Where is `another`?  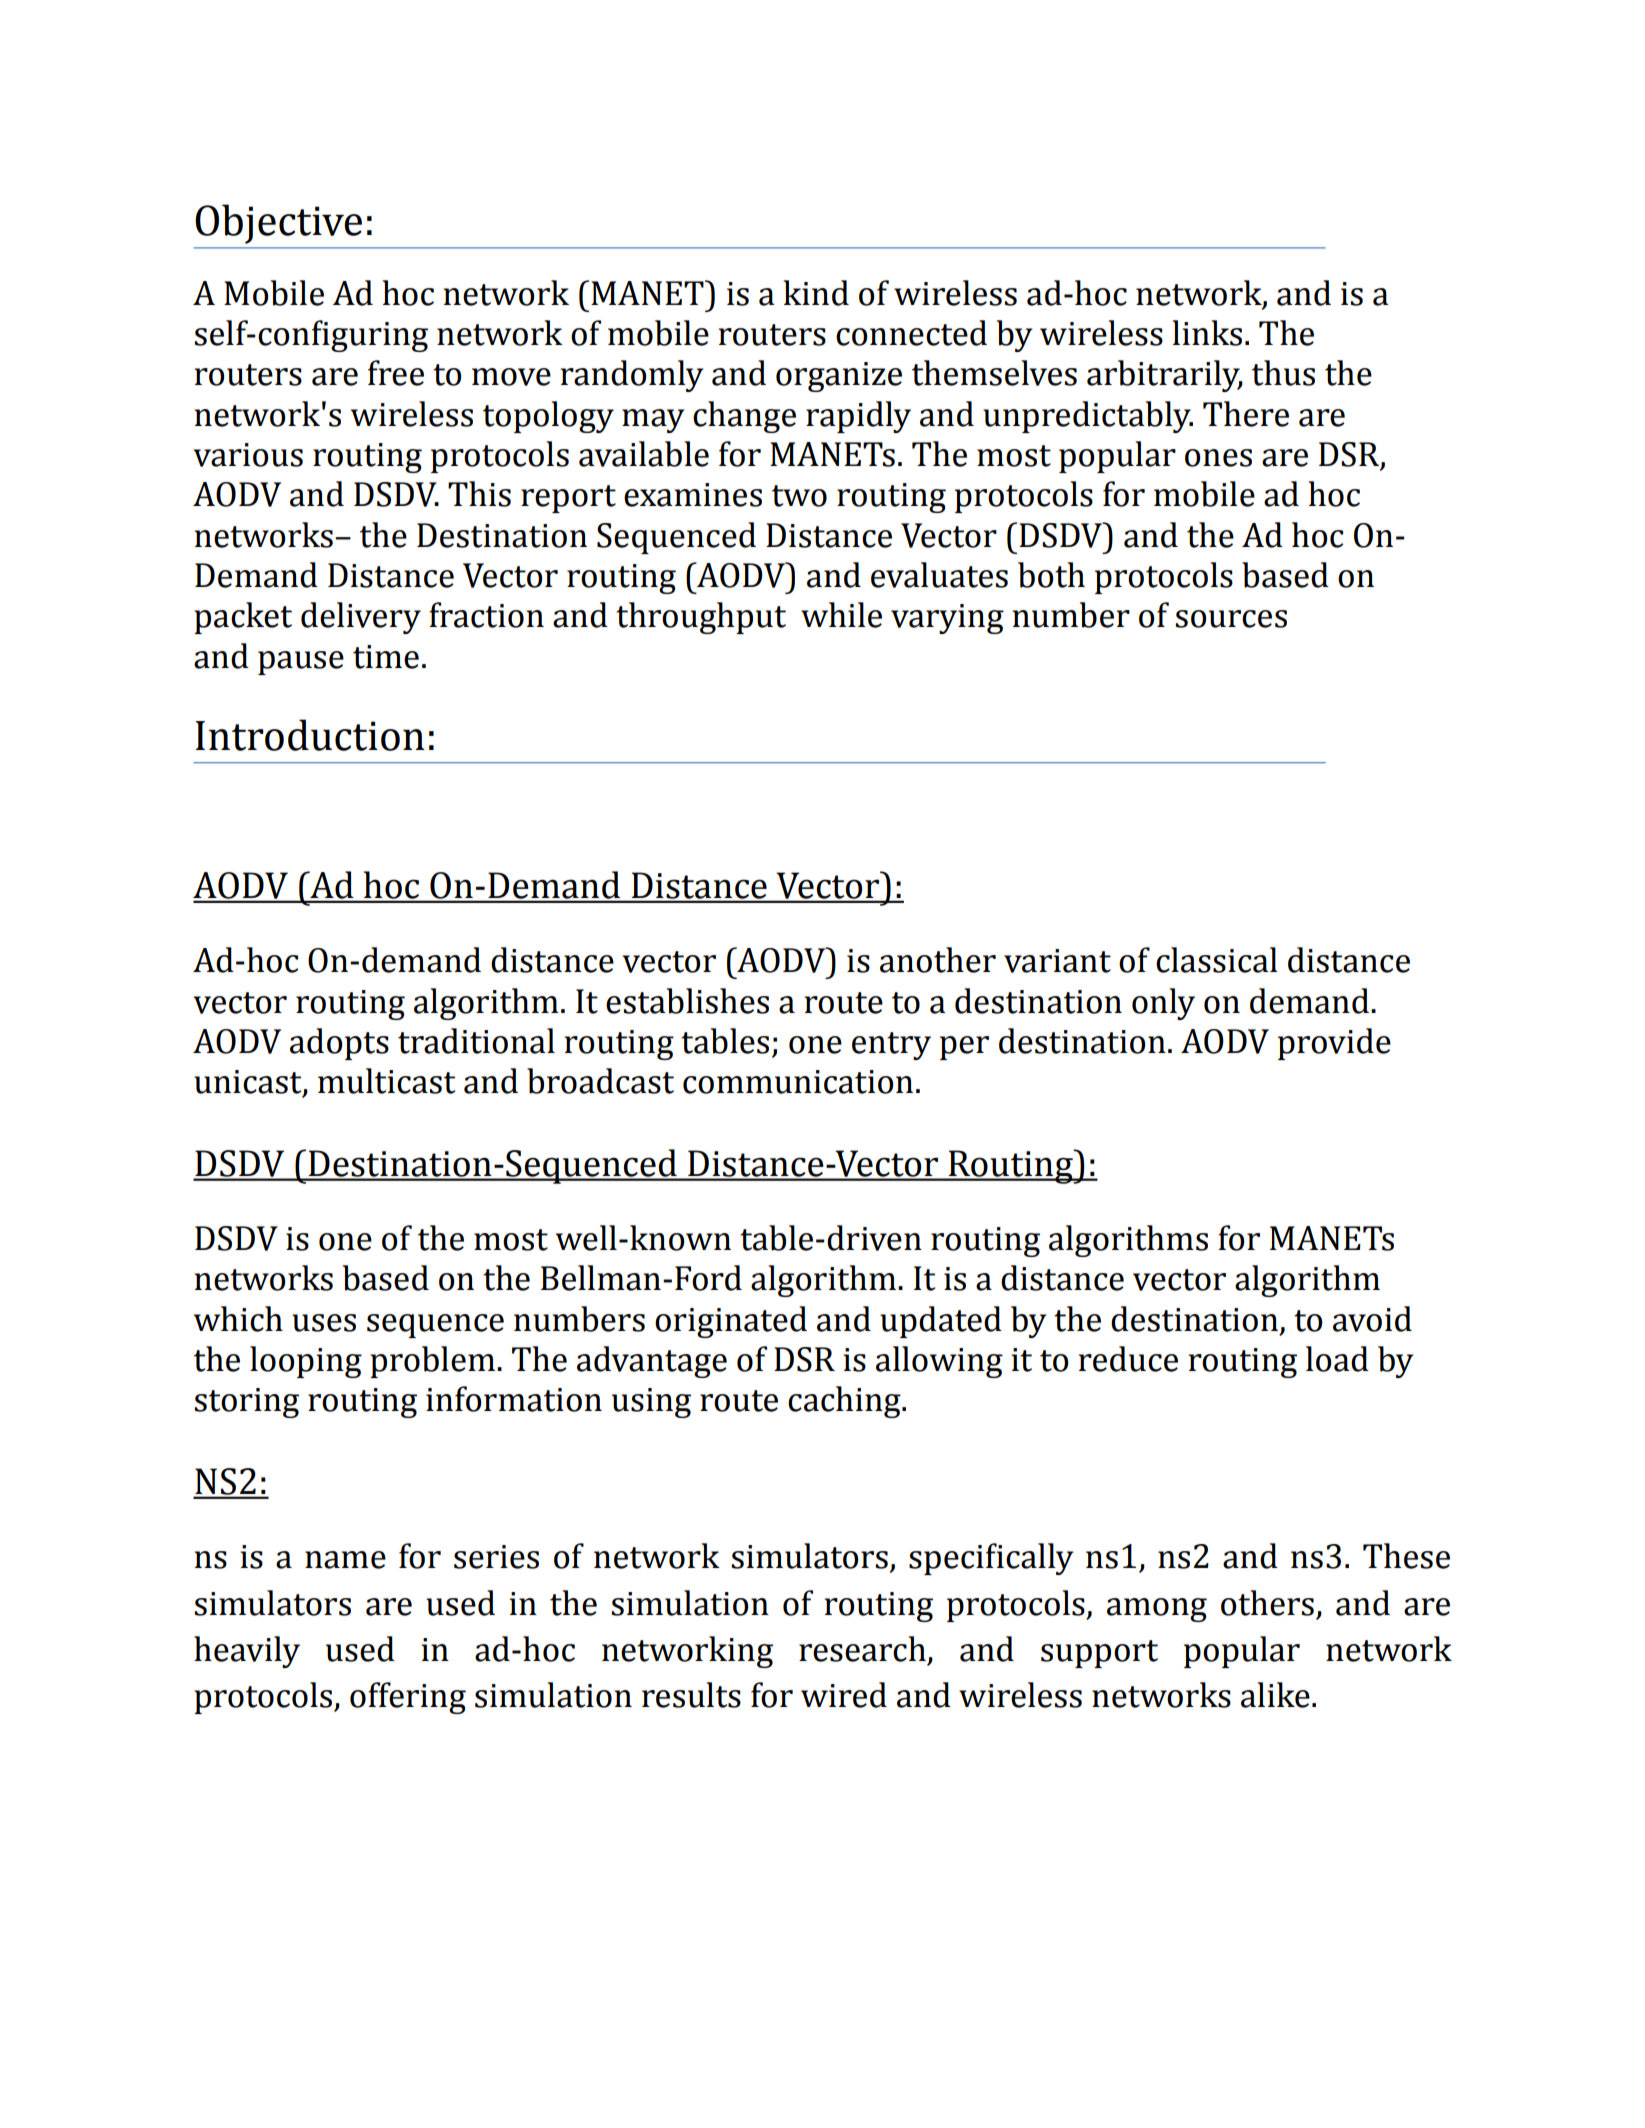
another is located at coordinates (938, 960).
